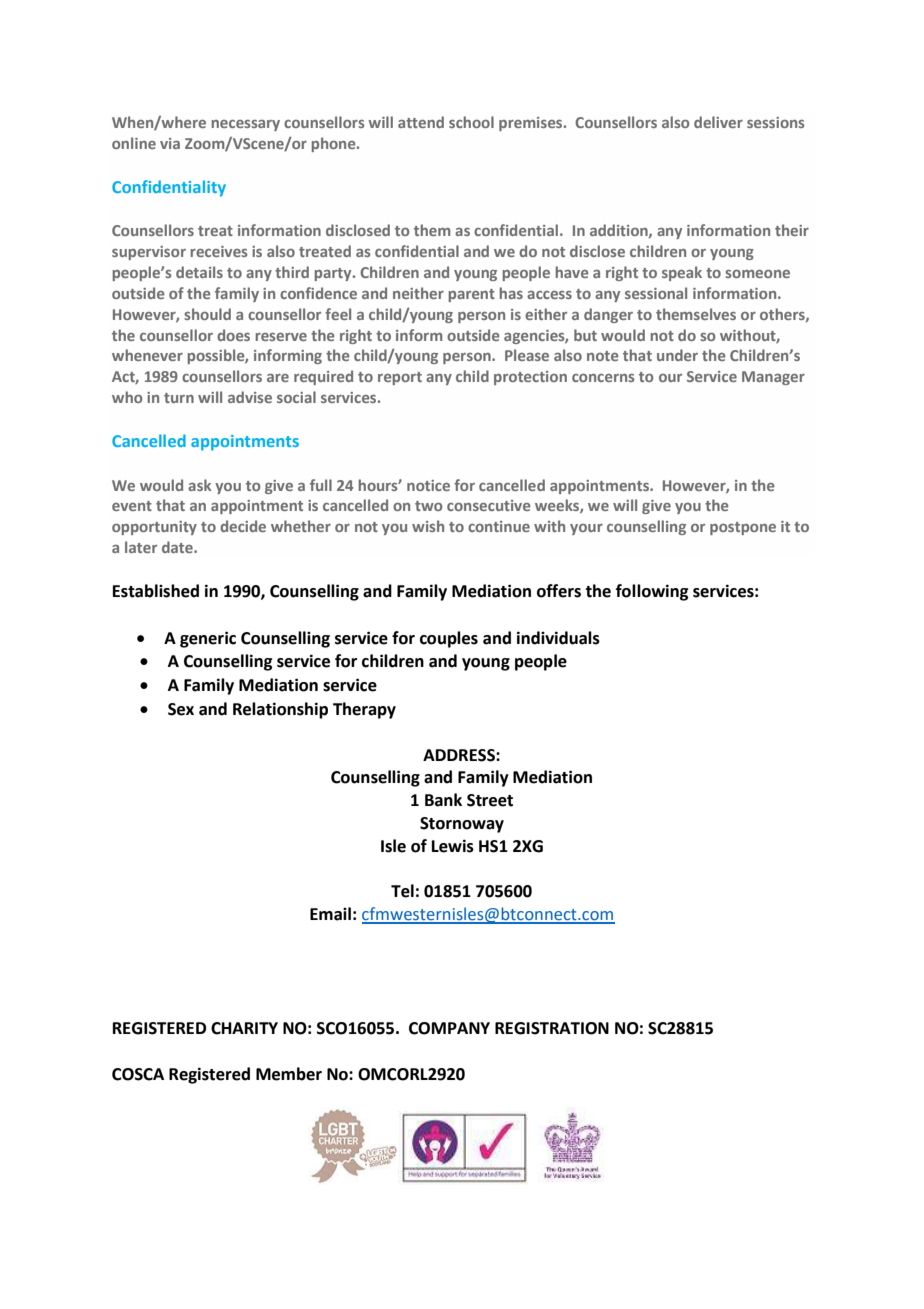 The height and width of the document is (1309, 924). Describe the element at coordinates (490, 800) in the document. I see `Street` at that location.
